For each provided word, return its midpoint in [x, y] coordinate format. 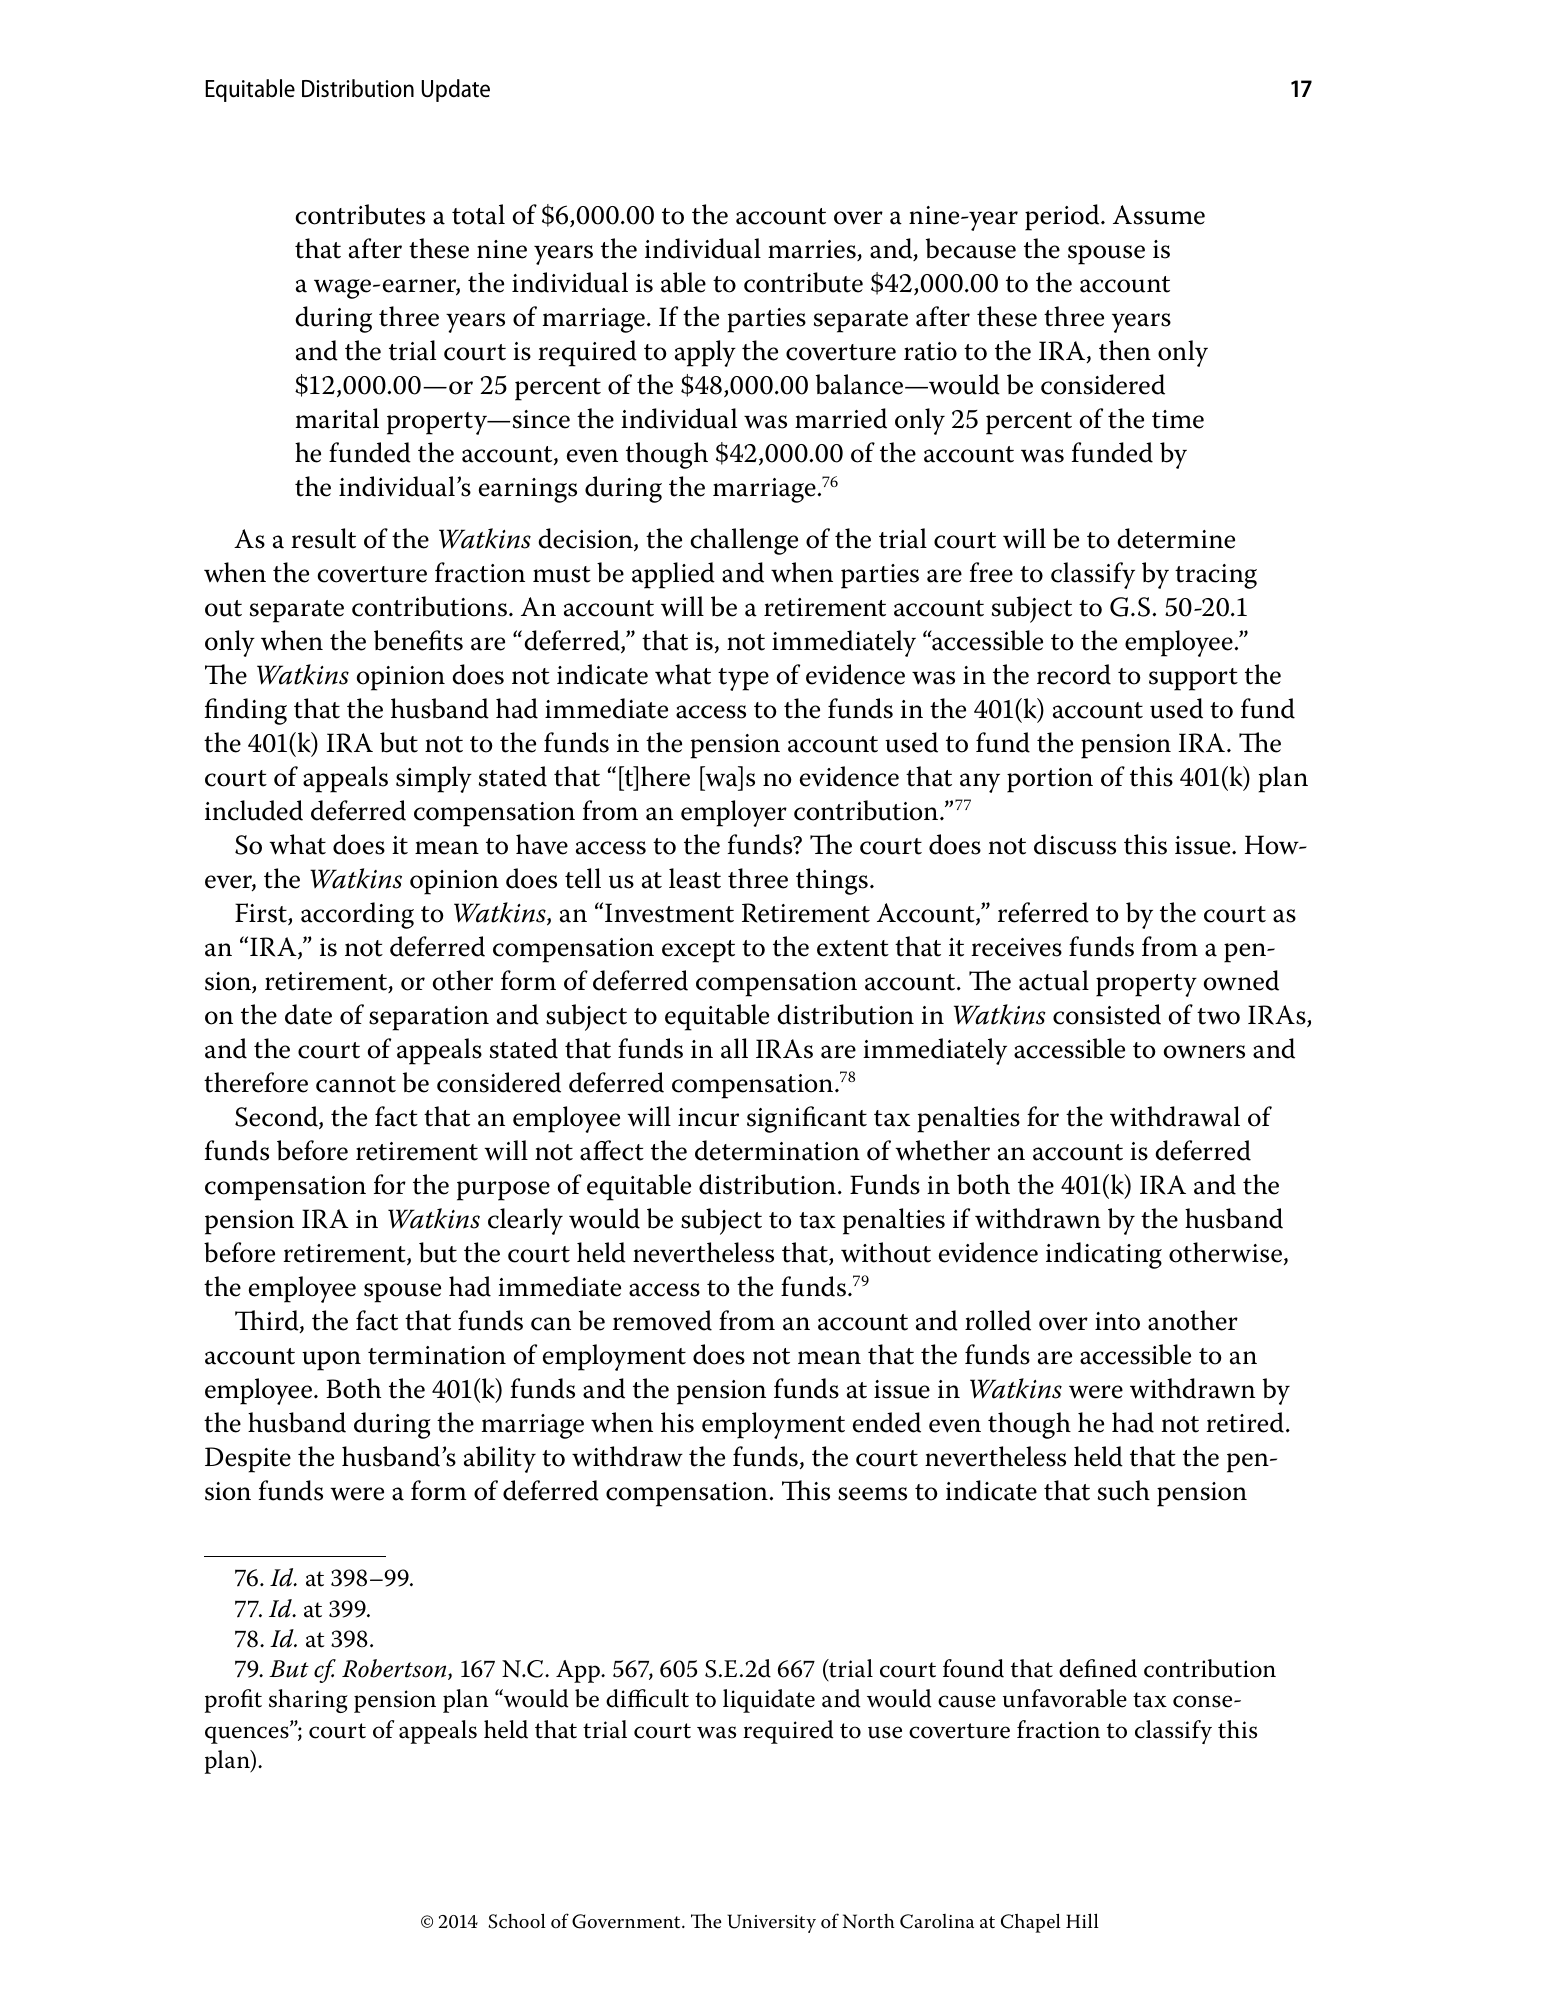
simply [434, 779]
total [478, 214]
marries [813, 250]
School [517, 1921]
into [1117, 1321]
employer [734, 813]
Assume [1159, 215]
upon [331, 1361]
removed [662, 1320]
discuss [1075, 844]
